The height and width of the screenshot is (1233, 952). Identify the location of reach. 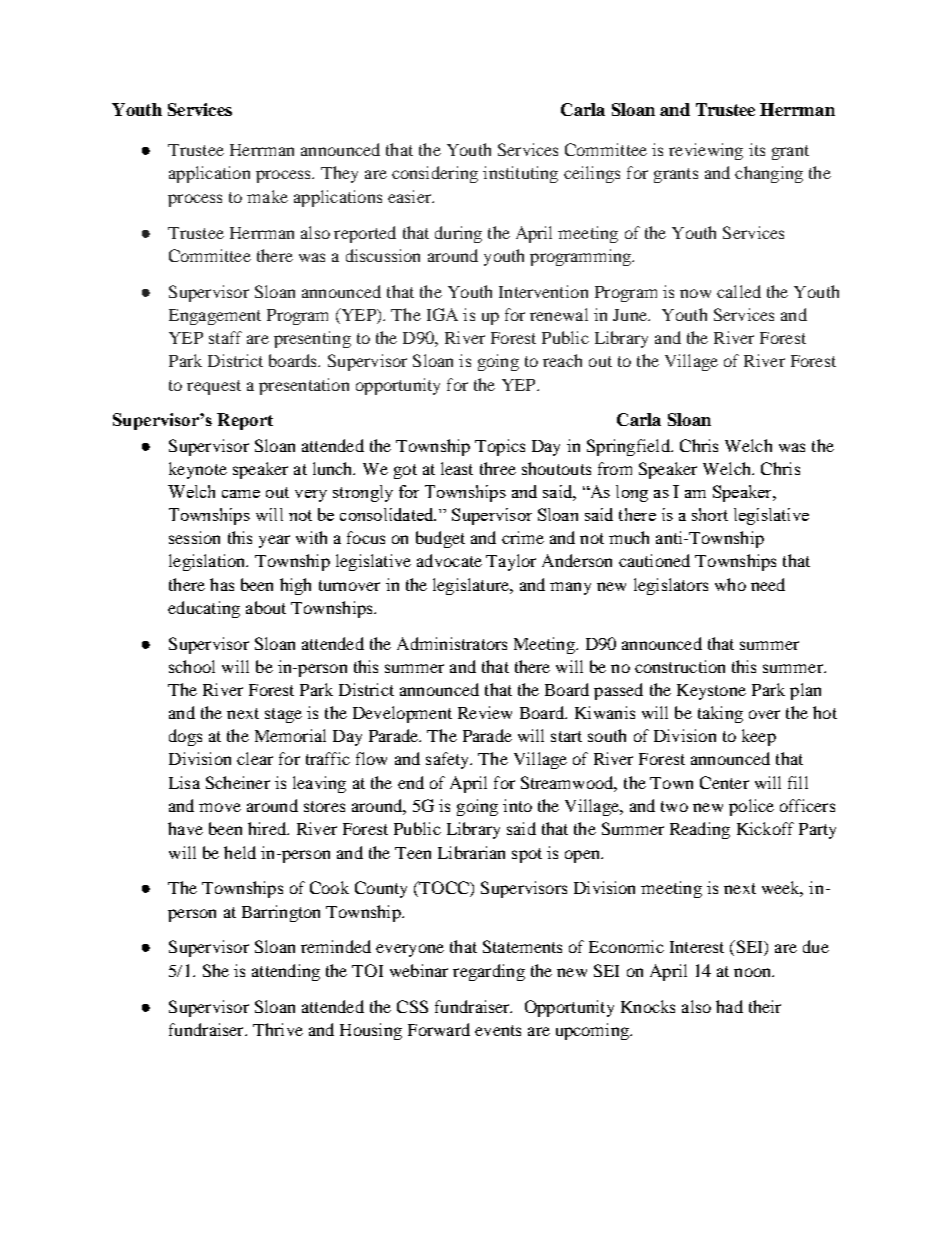
(562, 360).
